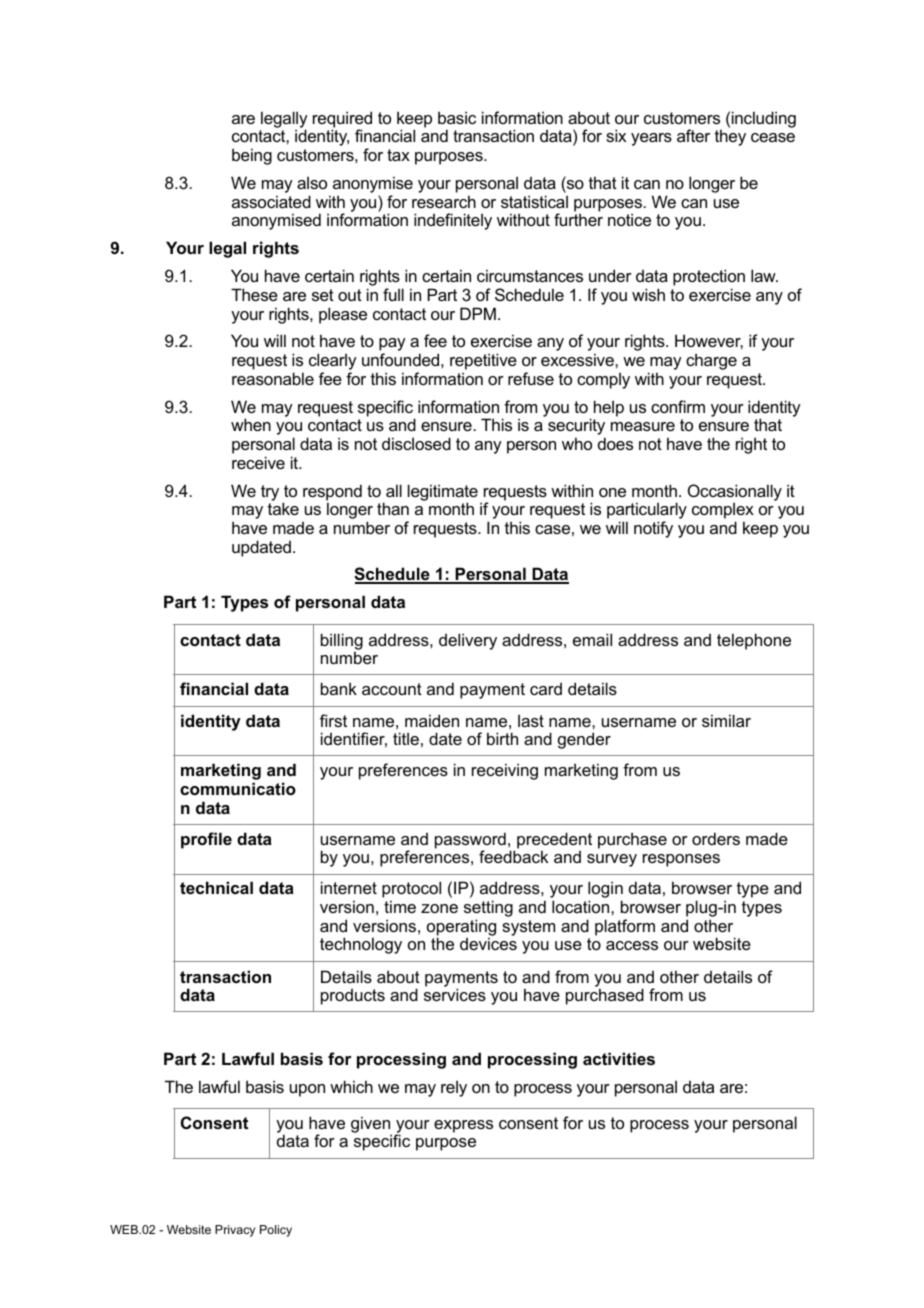  I want to click on after, so click(693, 135).
